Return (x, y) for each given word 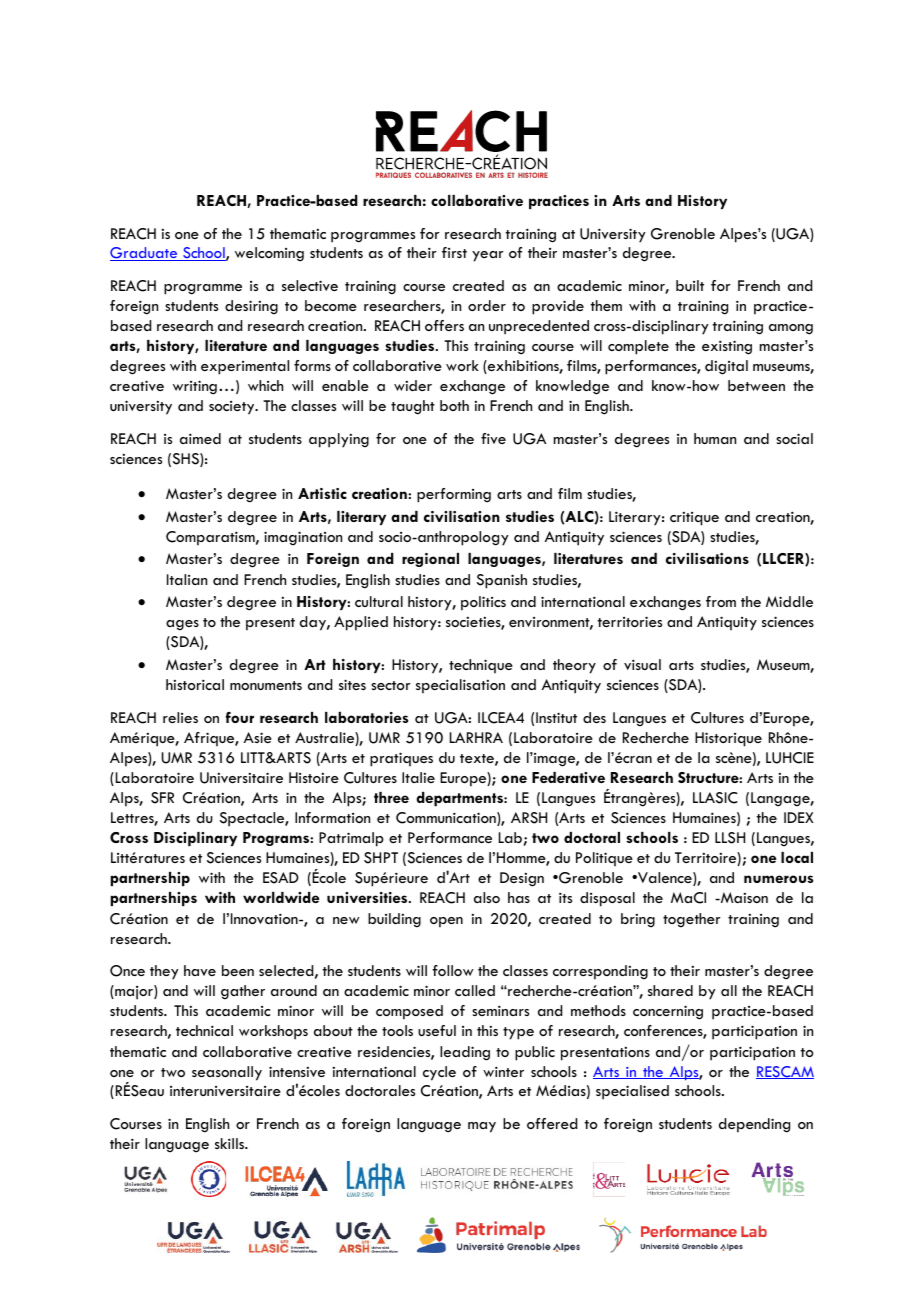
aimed (200, 438)
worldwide (281, 897)
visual (642, 664)
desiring (251, 307)
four (240, 717)
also (487, 897)
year (487, 256)
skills (231, 1143)
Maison (743, 897)
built (690, 285)
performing (454, 495)
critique (694, 519)
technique (481, 666)
